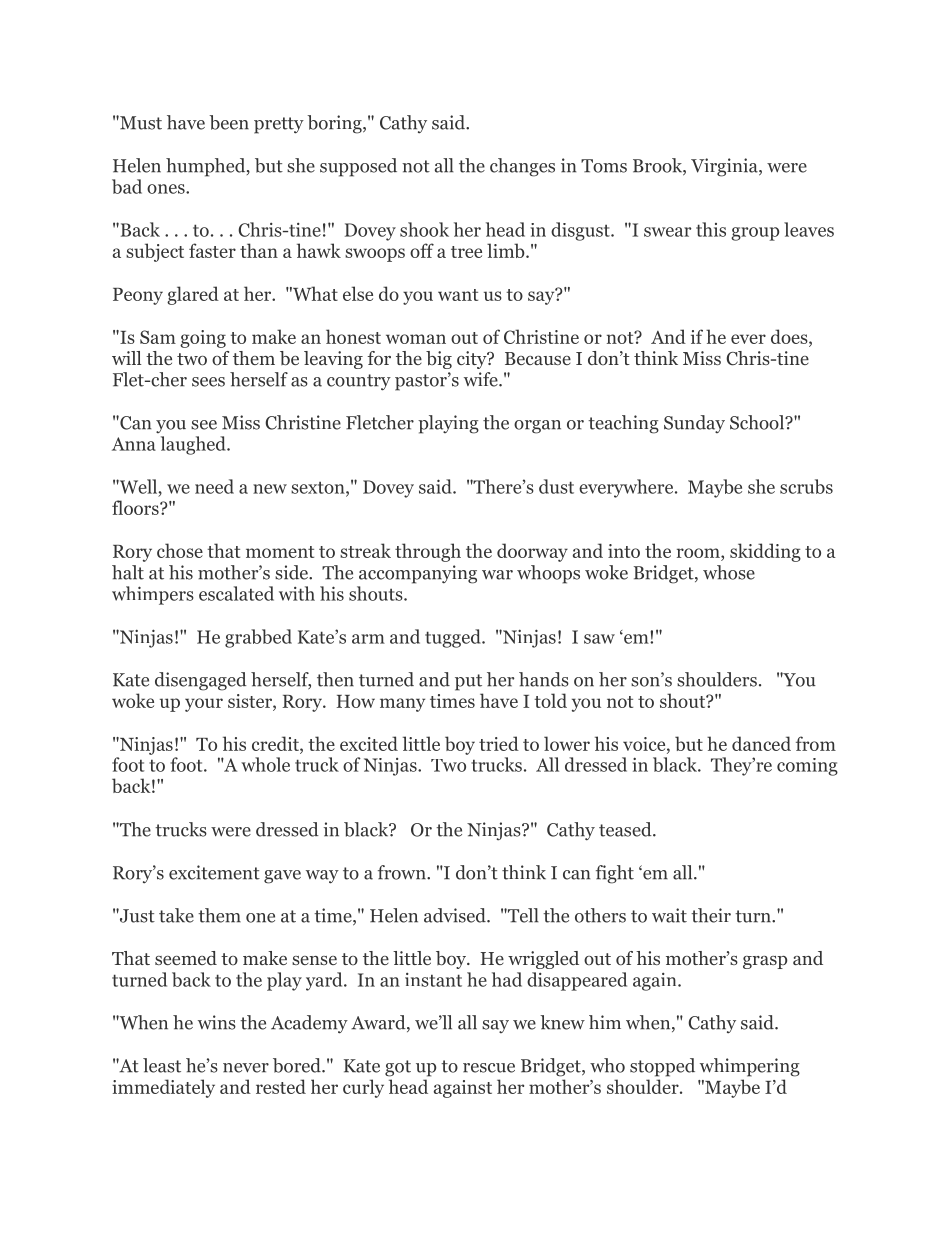  What do you see at coordinates (482, 379) in the page?
I see `wife` at bounding box center [482, 379].
